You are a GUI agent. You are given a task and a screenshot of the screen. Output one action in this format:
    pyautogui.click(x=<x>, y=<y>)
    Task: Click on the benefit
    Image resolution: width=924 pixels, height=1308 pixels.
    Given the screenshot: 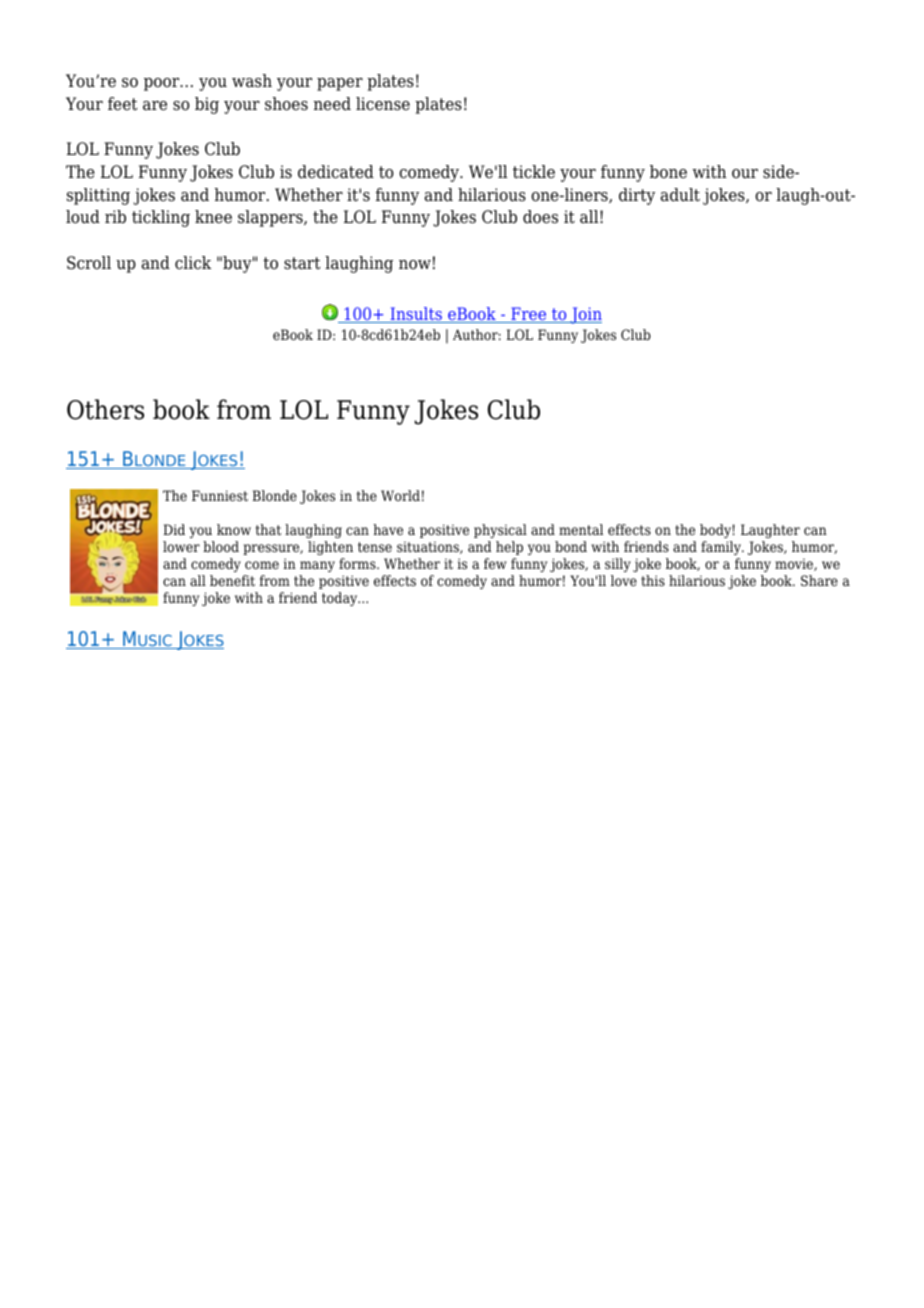 What is the action you would take?
    pyautogui.click(x=232, y=580)
